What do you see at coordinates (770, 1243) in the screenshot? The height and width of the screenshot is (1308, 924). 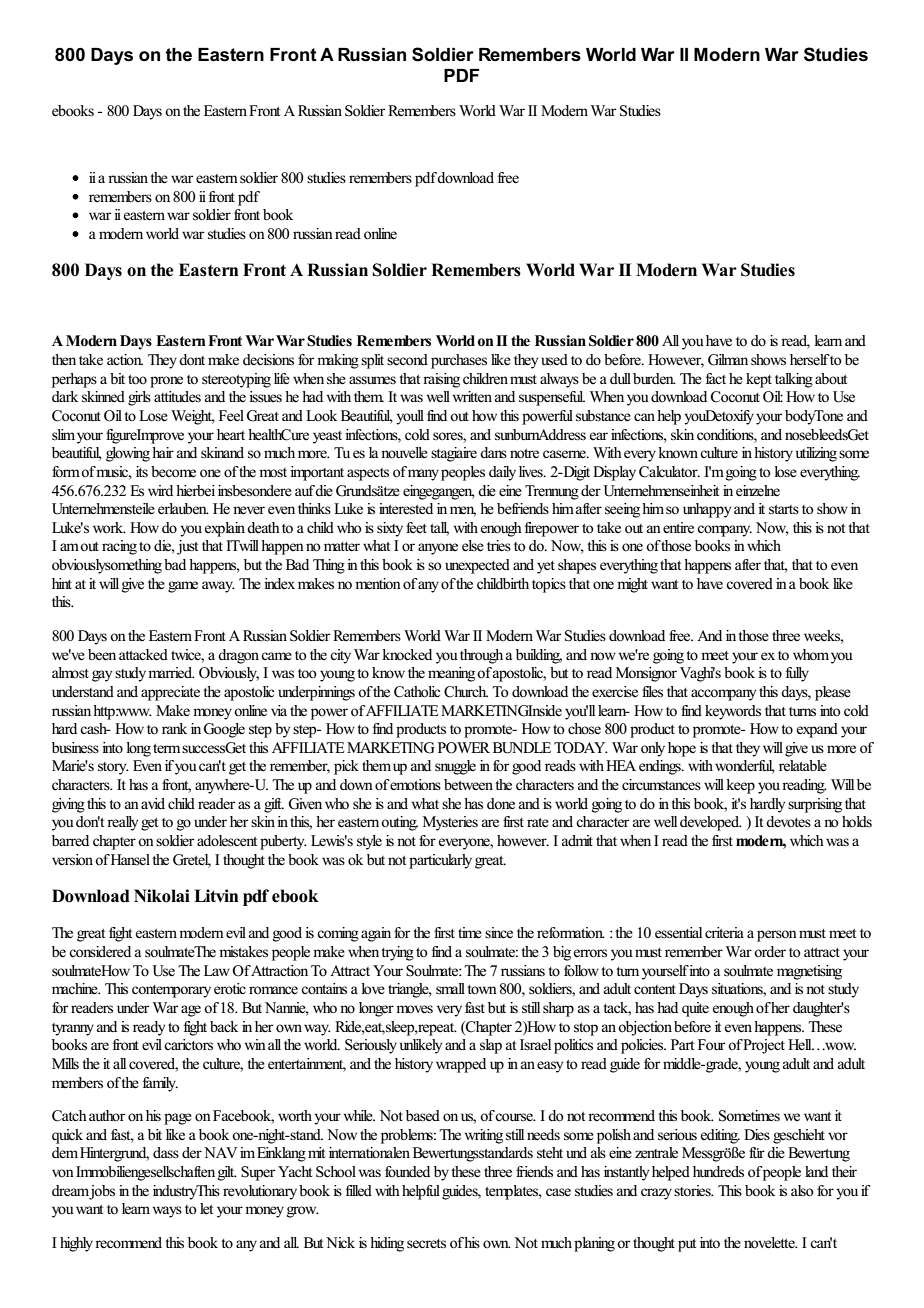 I see `novelette` at bounding box center [770, 1243].
